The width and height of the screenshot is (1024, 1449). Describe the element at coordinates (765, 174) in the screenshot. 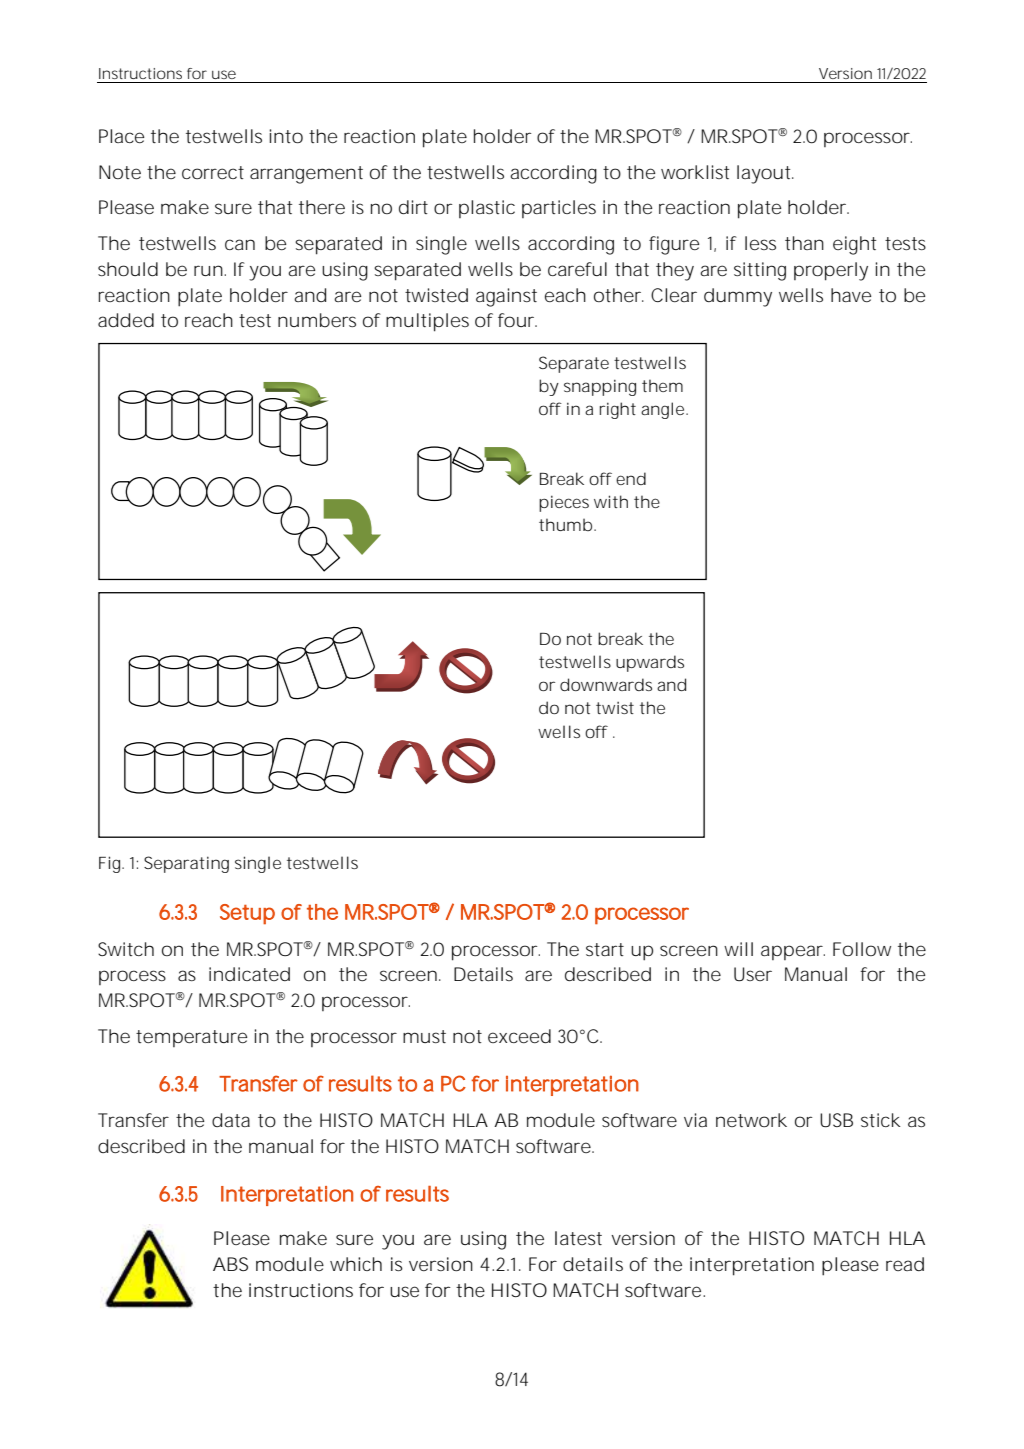

I see `layout` at that location.
